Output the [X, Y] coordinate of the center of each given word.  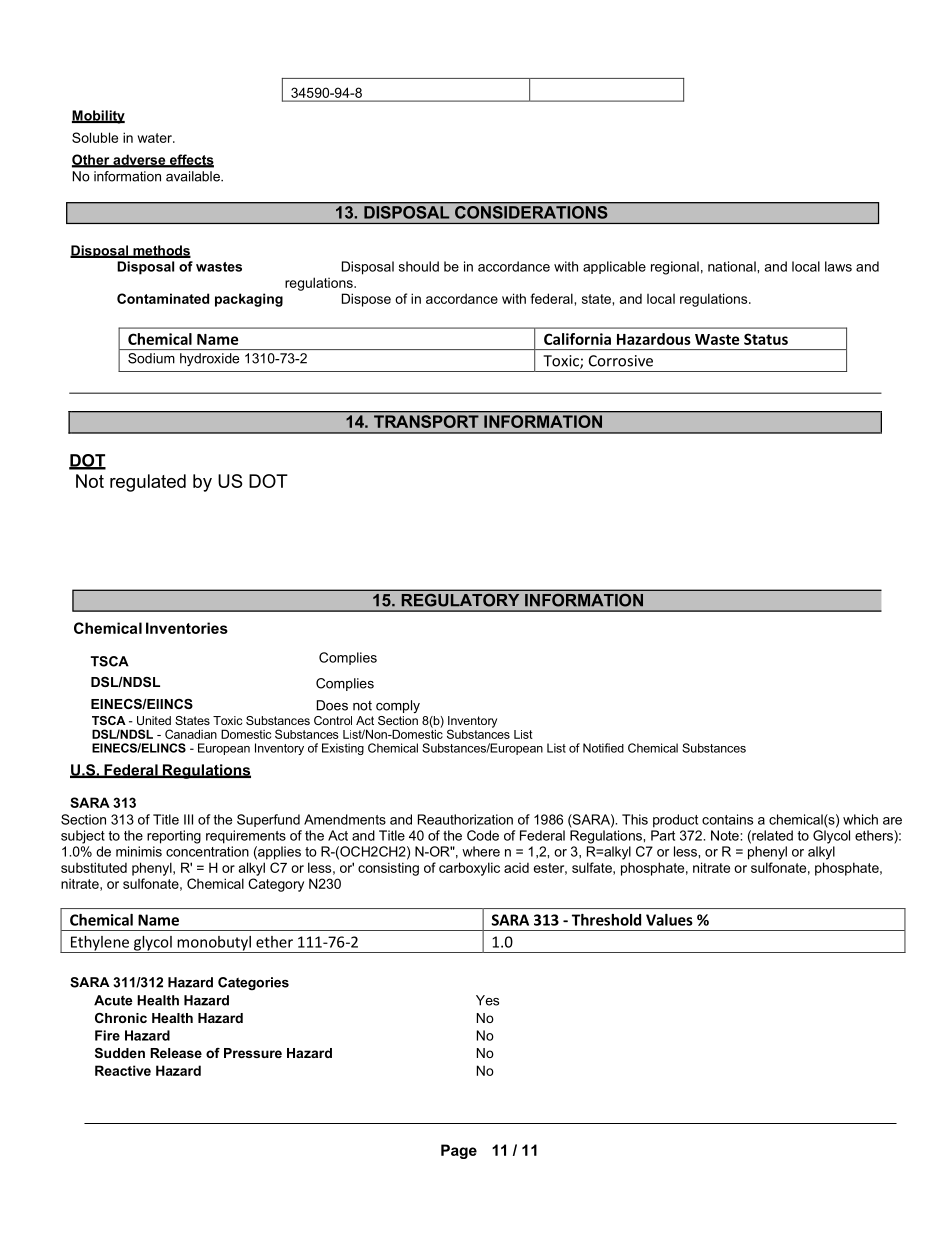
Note [726, 835]
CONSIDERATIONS [531, 212]
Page [459, 1151]
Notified [603, 748]
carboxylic [469, 869]
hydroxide [209, 359]
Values [669, 920]
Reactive [123, 1070]
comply [398, 706]
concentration [207, 851]
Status [766, 339]
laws [838, 266]
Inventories [187, 628]
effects [190, 160]
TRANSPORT [426, 421]
